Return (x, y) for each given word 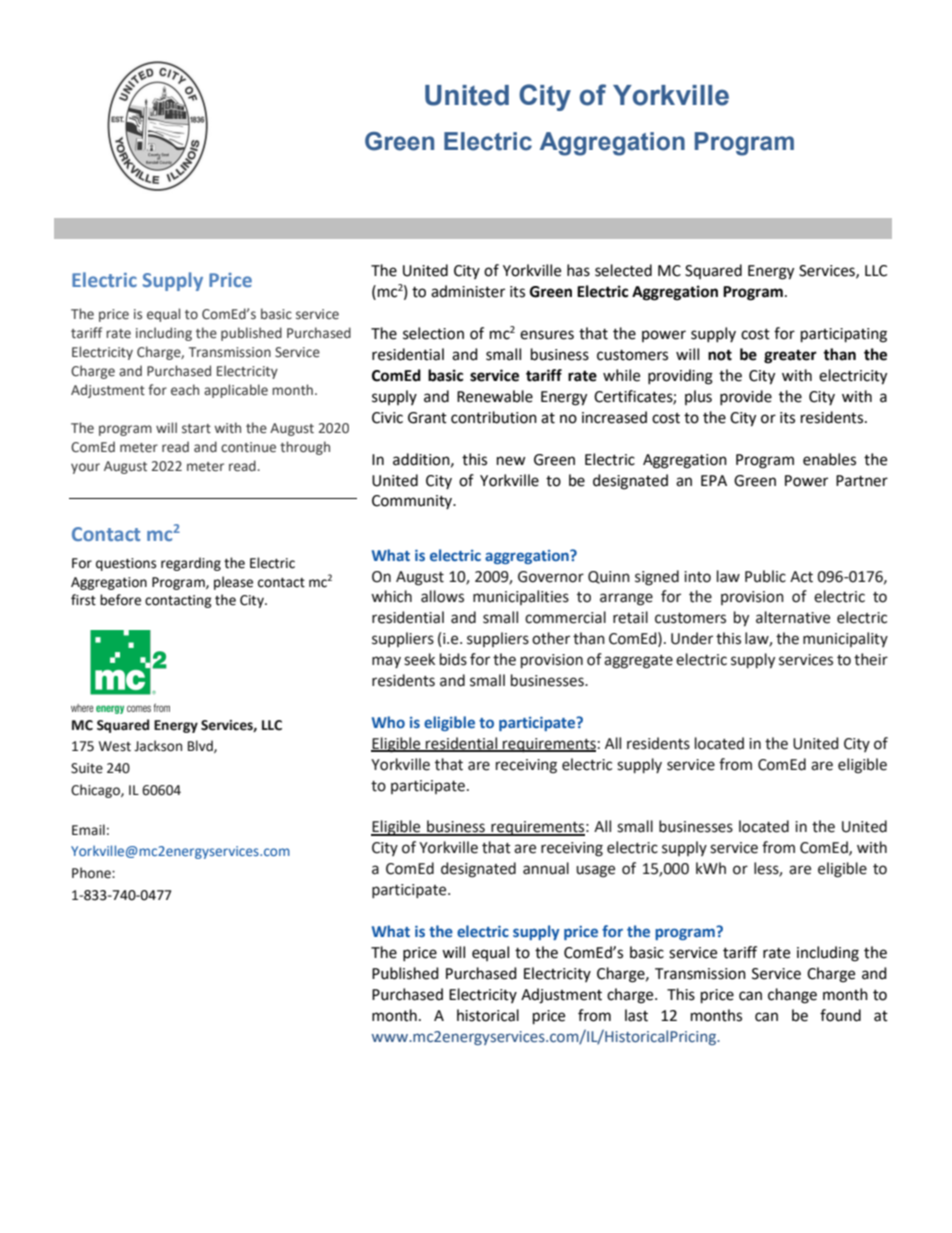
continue (248, 447)
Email (88, 829)
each (185, 390)
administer (468, 291)
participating (844, 335)
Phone (92, 873)
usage (595, 871)
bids (453, 659)
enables (829, 459)
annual (546, 868)
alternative (793, 617)
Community (413, 502)
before (120, 600)
